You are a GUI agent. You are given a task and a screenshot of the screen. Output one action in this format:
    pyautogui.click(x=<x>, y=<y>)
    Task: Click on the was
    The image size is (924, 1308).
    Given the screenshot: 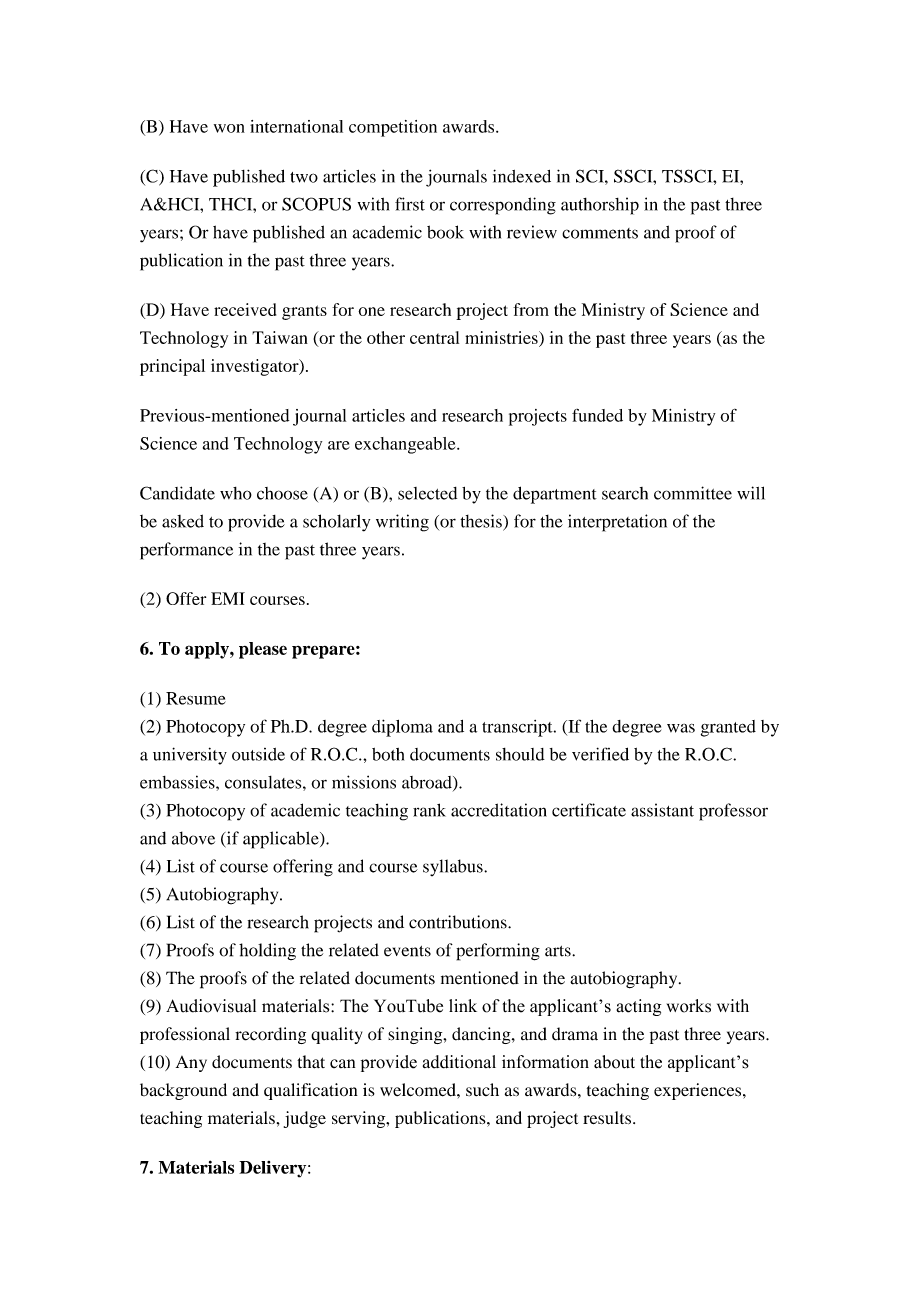 What is the action you would take?
    pyautogui.click(x=681, y=728)
